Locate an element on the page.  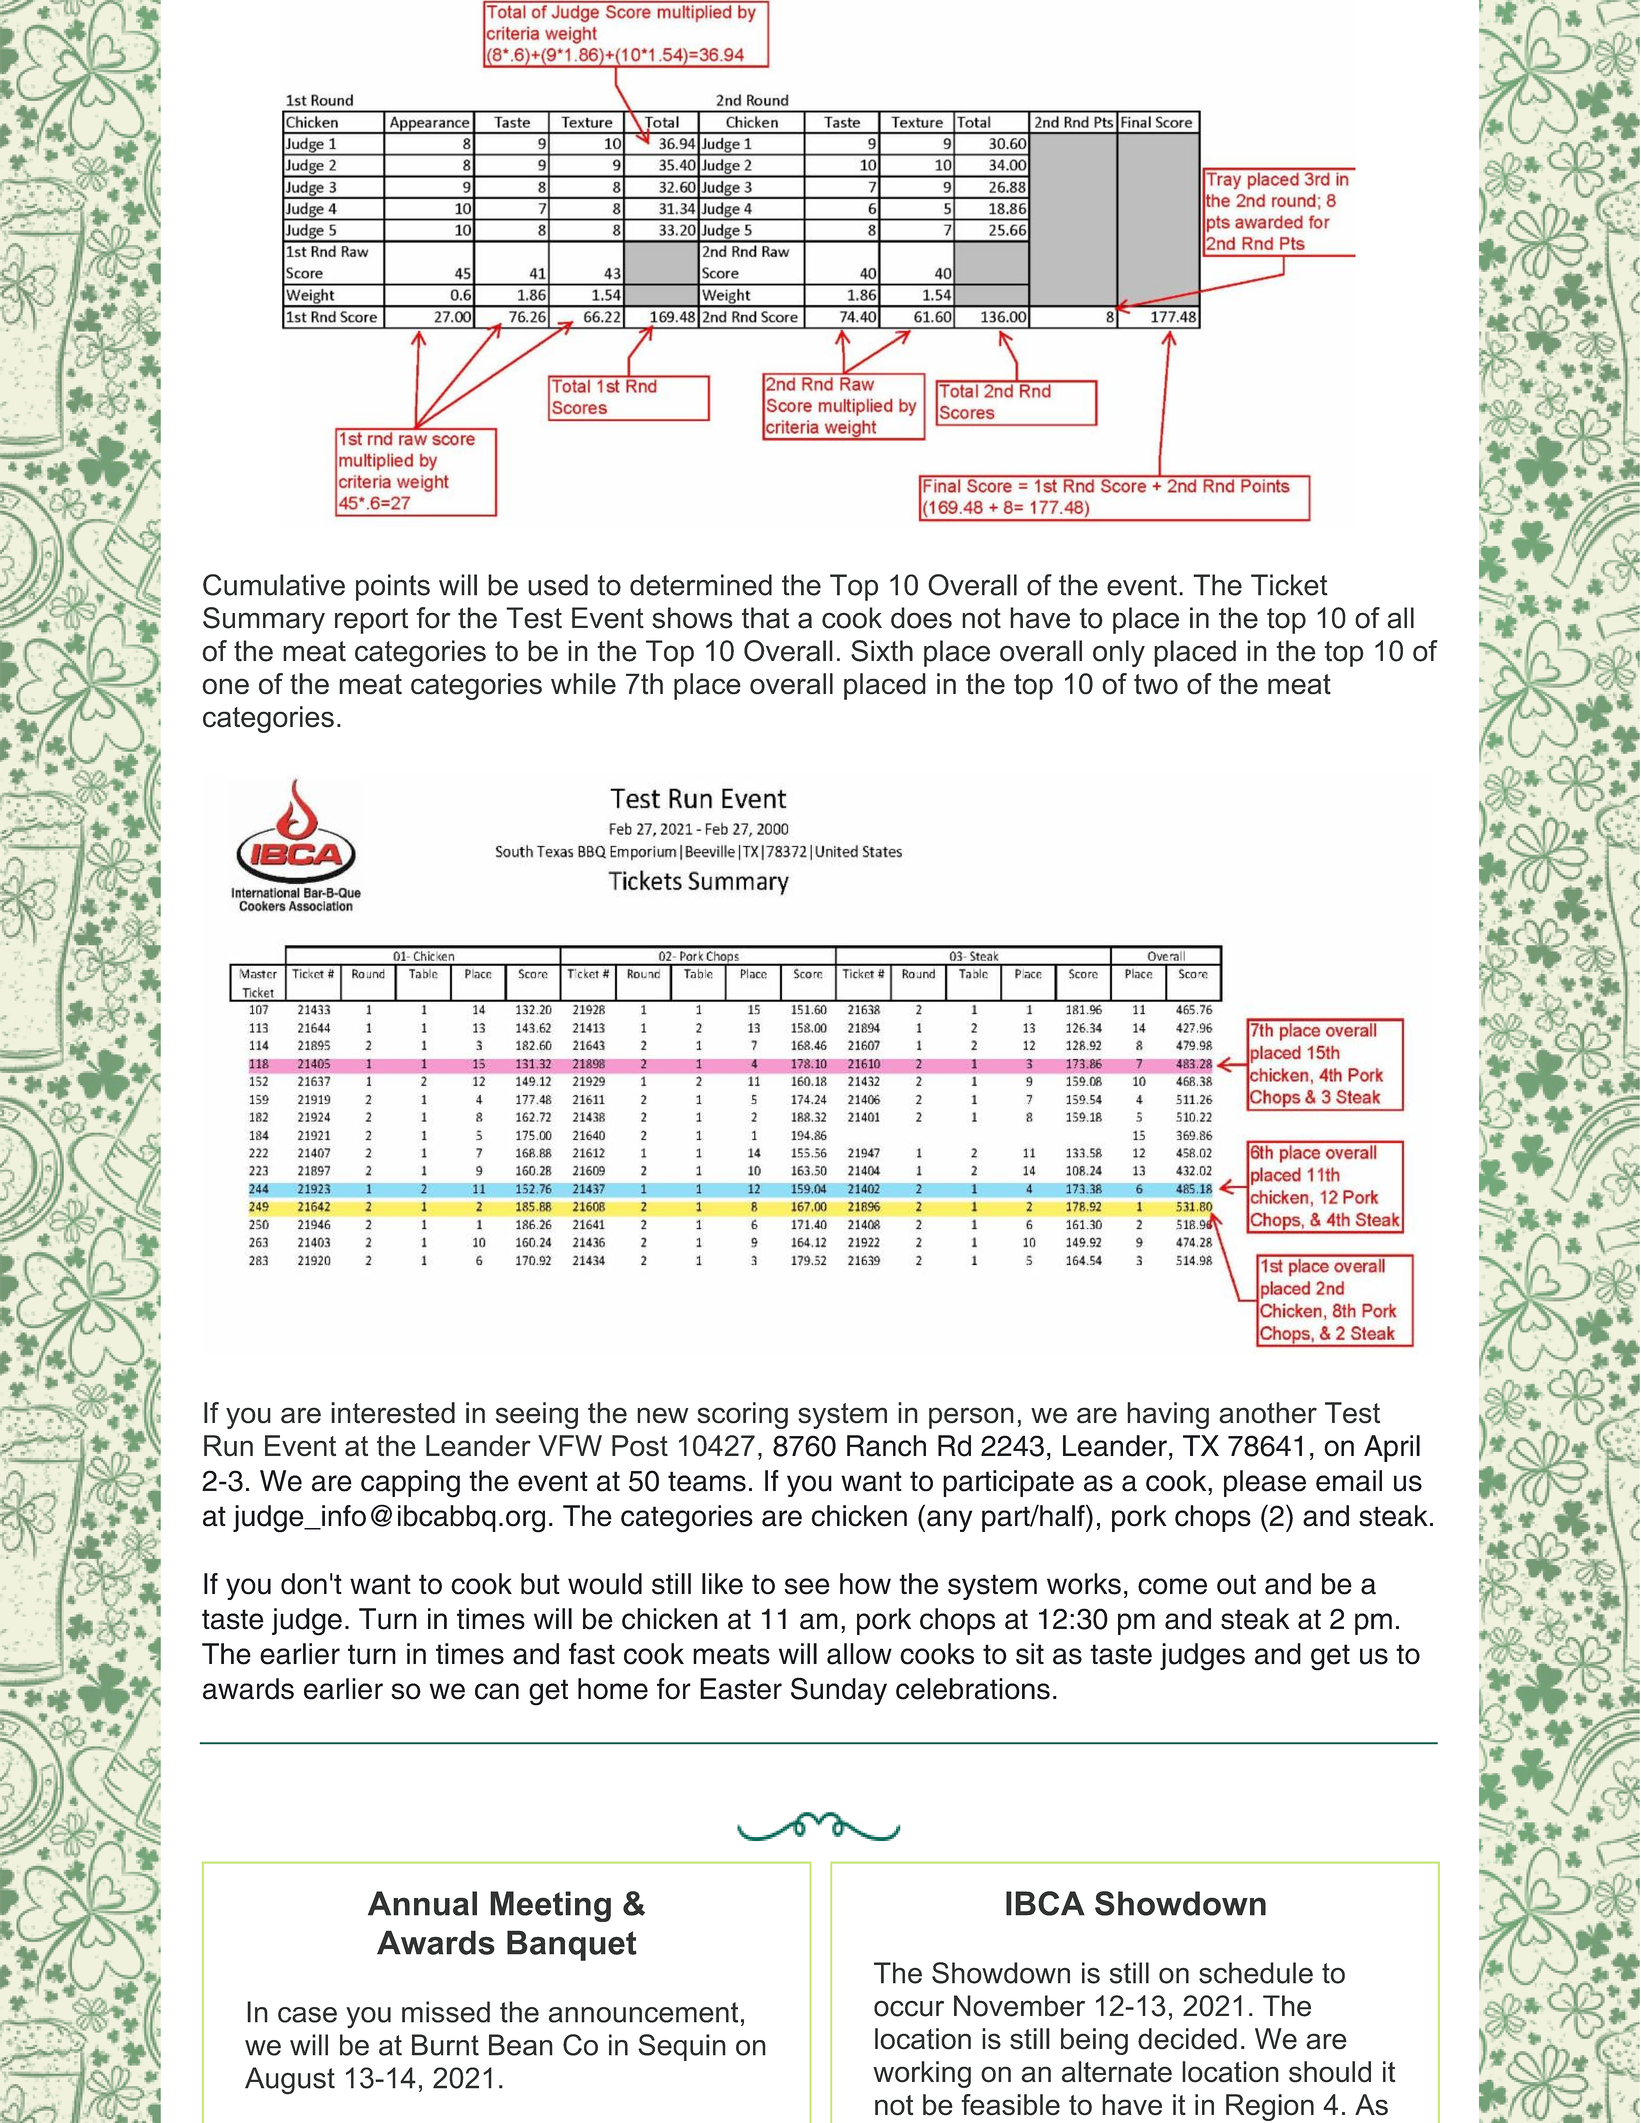
capping is located at coordinates (410, 1484).
